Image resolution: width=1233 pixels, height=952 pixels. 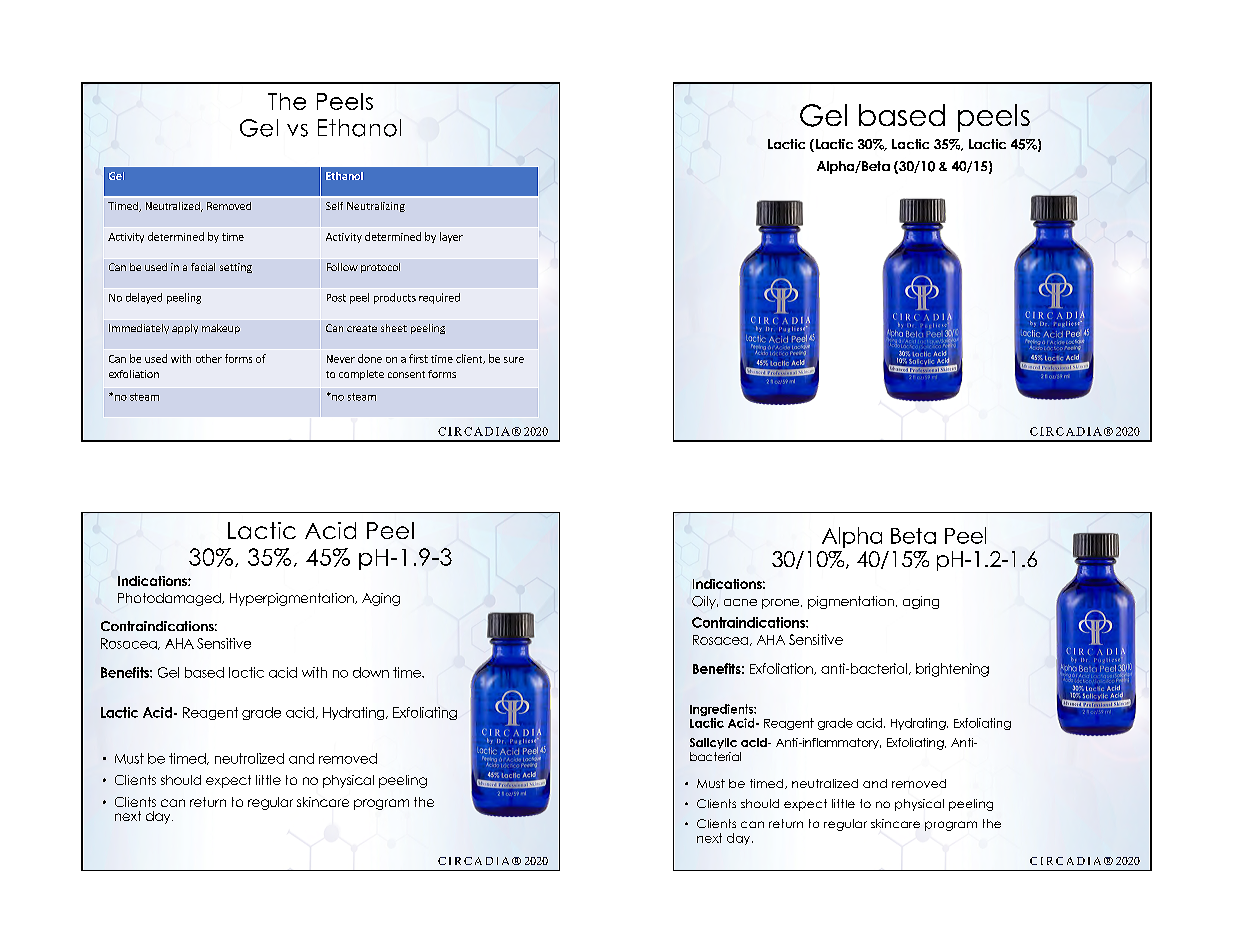 I want to click on prone, so click(x=782, y=604).
